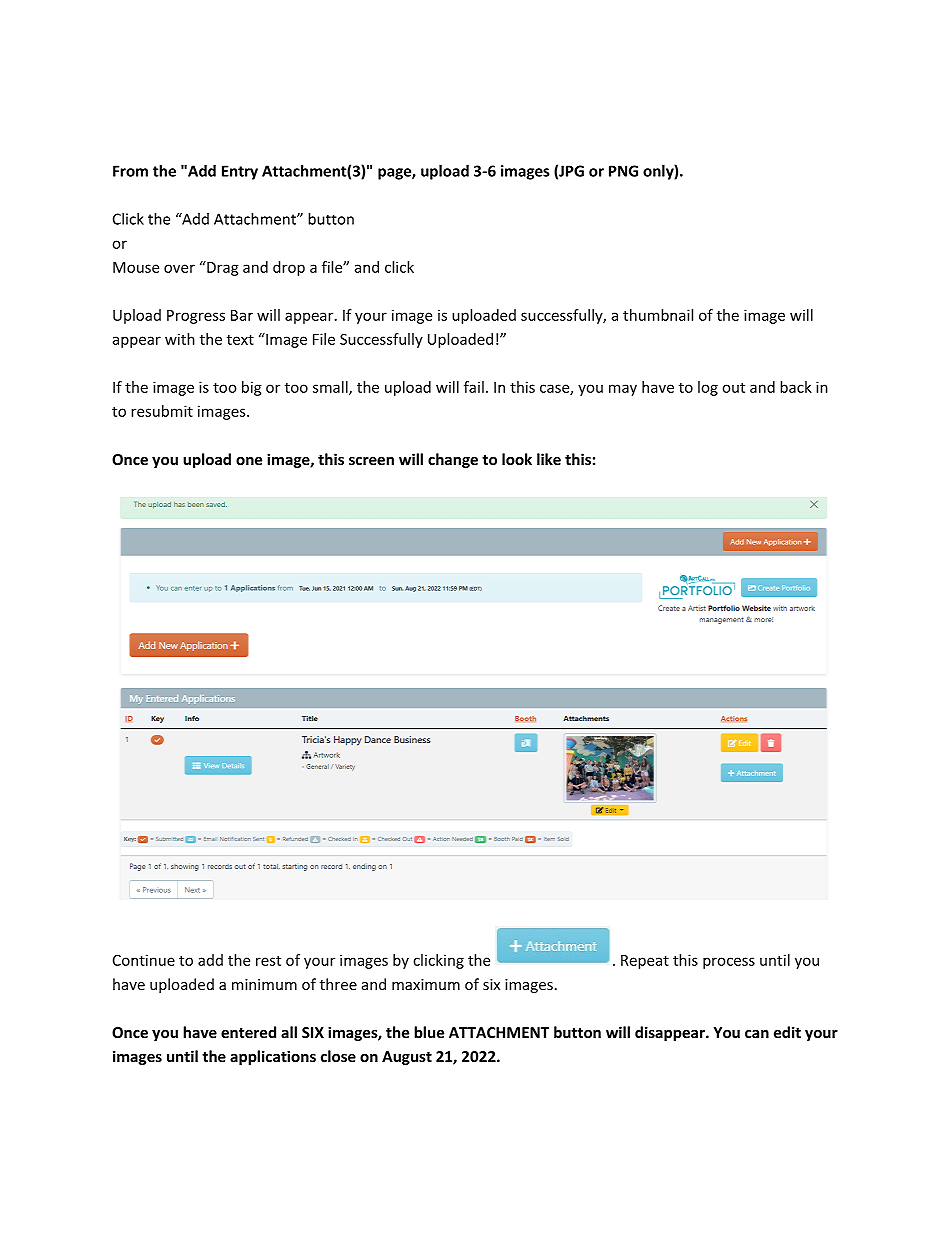 The height and width of the page is (1233, 952). What do you see at coordinates (453, 460) in the page?
I see `change` at bounding box center [453, 460].
